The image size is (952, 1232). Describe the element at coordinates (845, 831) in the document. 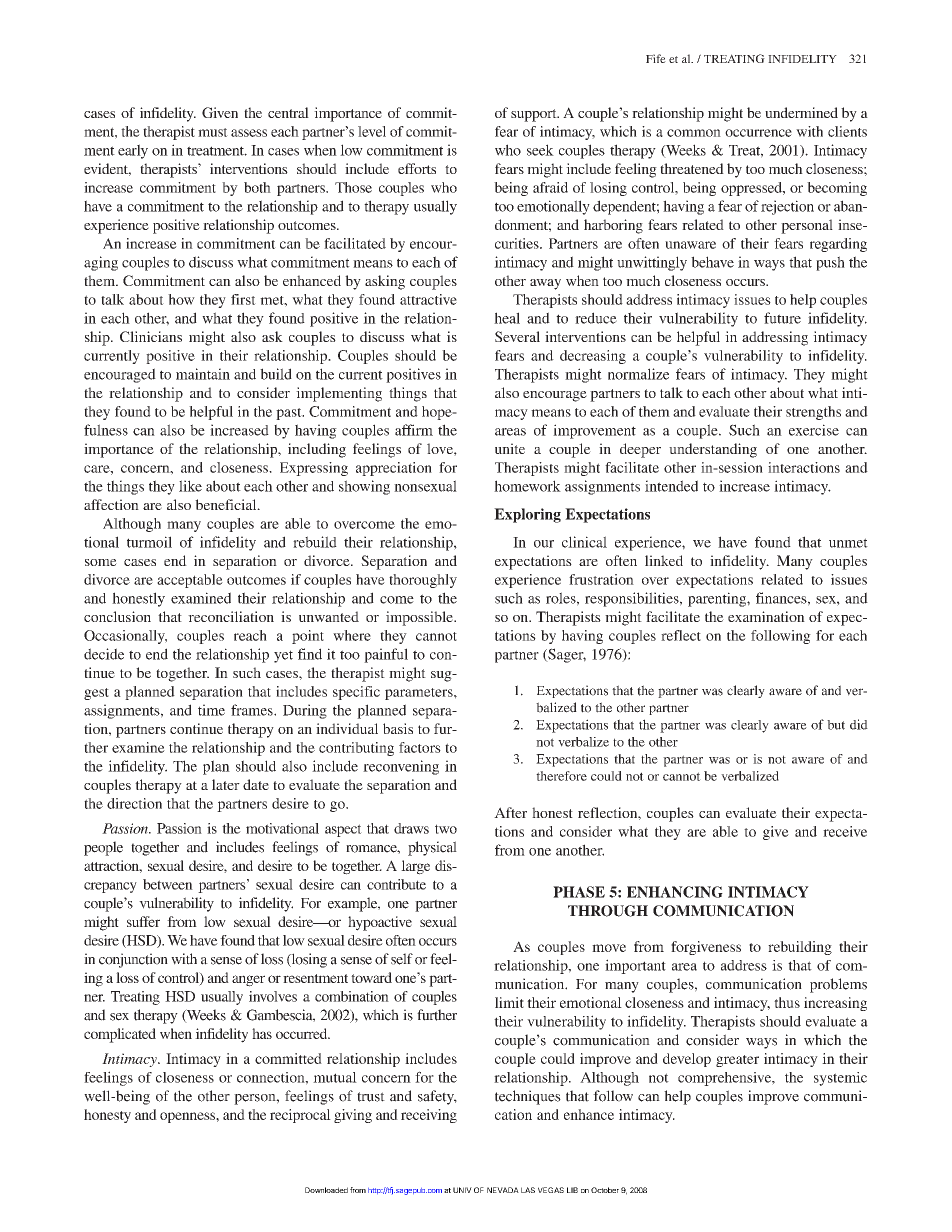

I see `receive` at that location.
